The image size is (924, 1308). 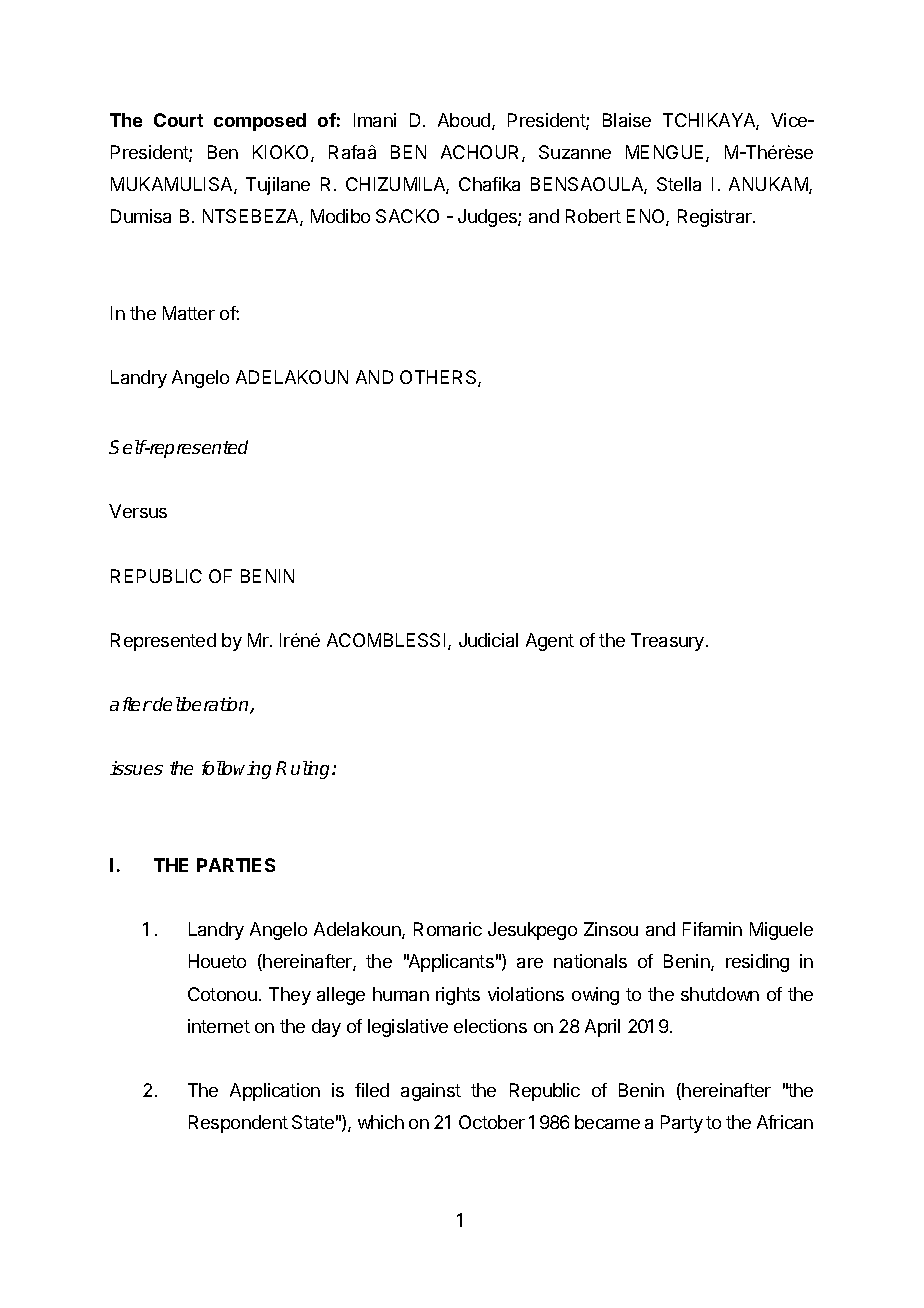 I want to click on Respondent, so click(x=238, y=1124).
